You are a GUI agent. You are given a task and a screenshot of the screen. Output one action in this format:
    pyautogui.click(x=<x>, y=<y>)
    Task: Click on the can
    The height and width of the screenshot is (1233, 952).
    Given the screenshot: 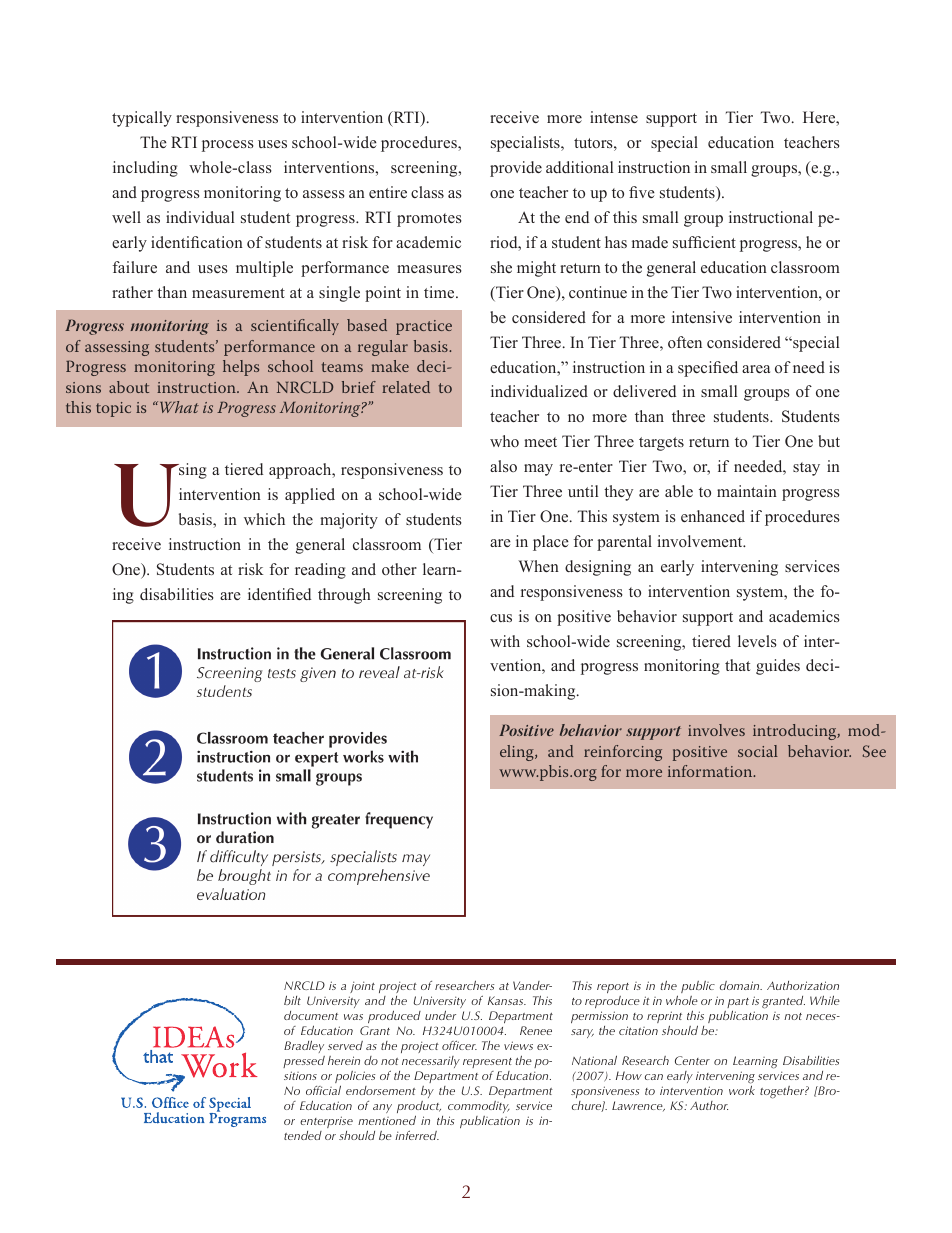 What is the action you would take?
    pyautogui.click(x=654, y=1077)
